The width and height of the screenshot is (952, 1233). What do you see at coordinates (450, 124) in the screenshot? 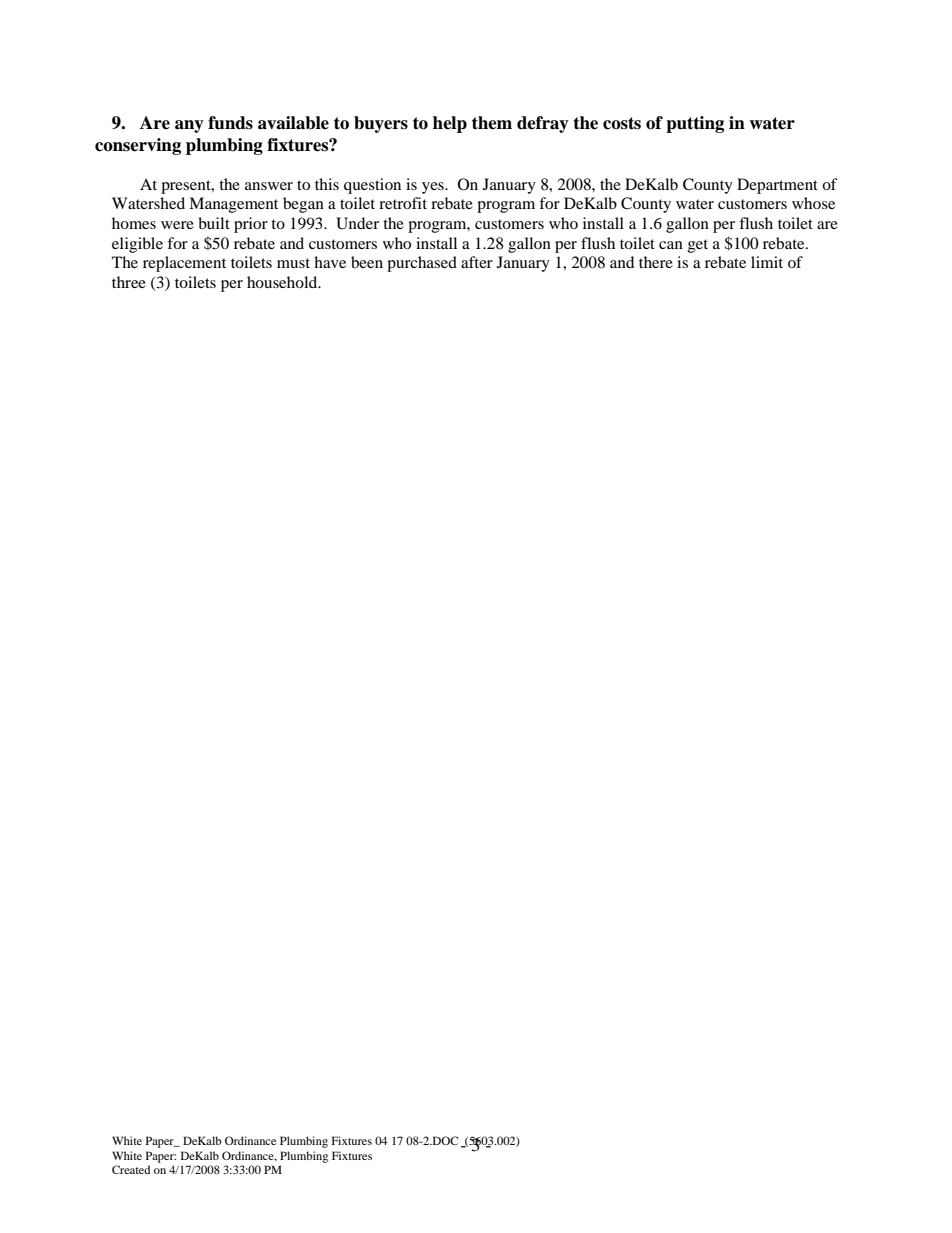
I see `help` at bounding box center [450, 124].
